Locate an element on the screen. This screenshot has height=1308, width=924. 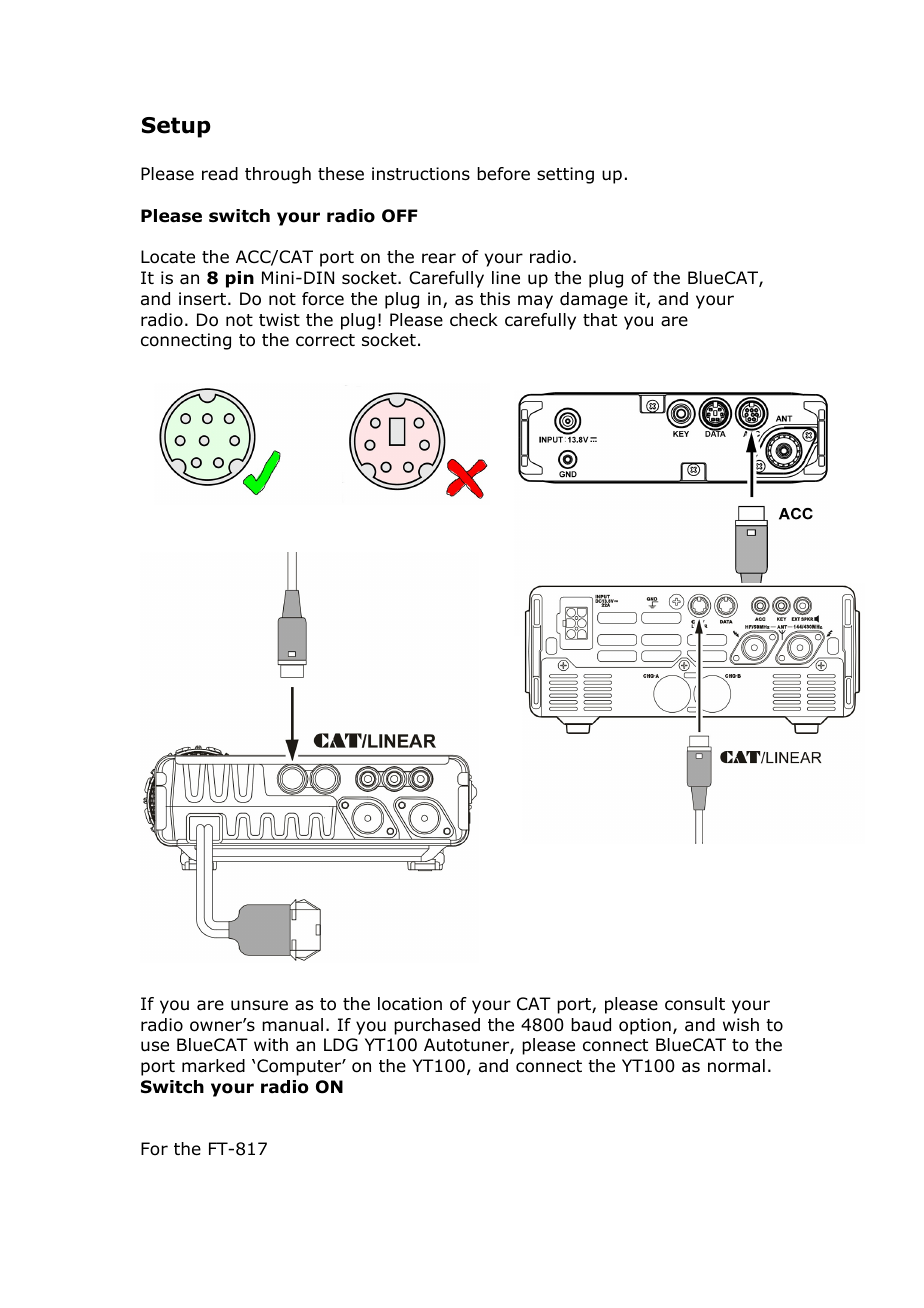
that is located at coordinates (600, 320).
